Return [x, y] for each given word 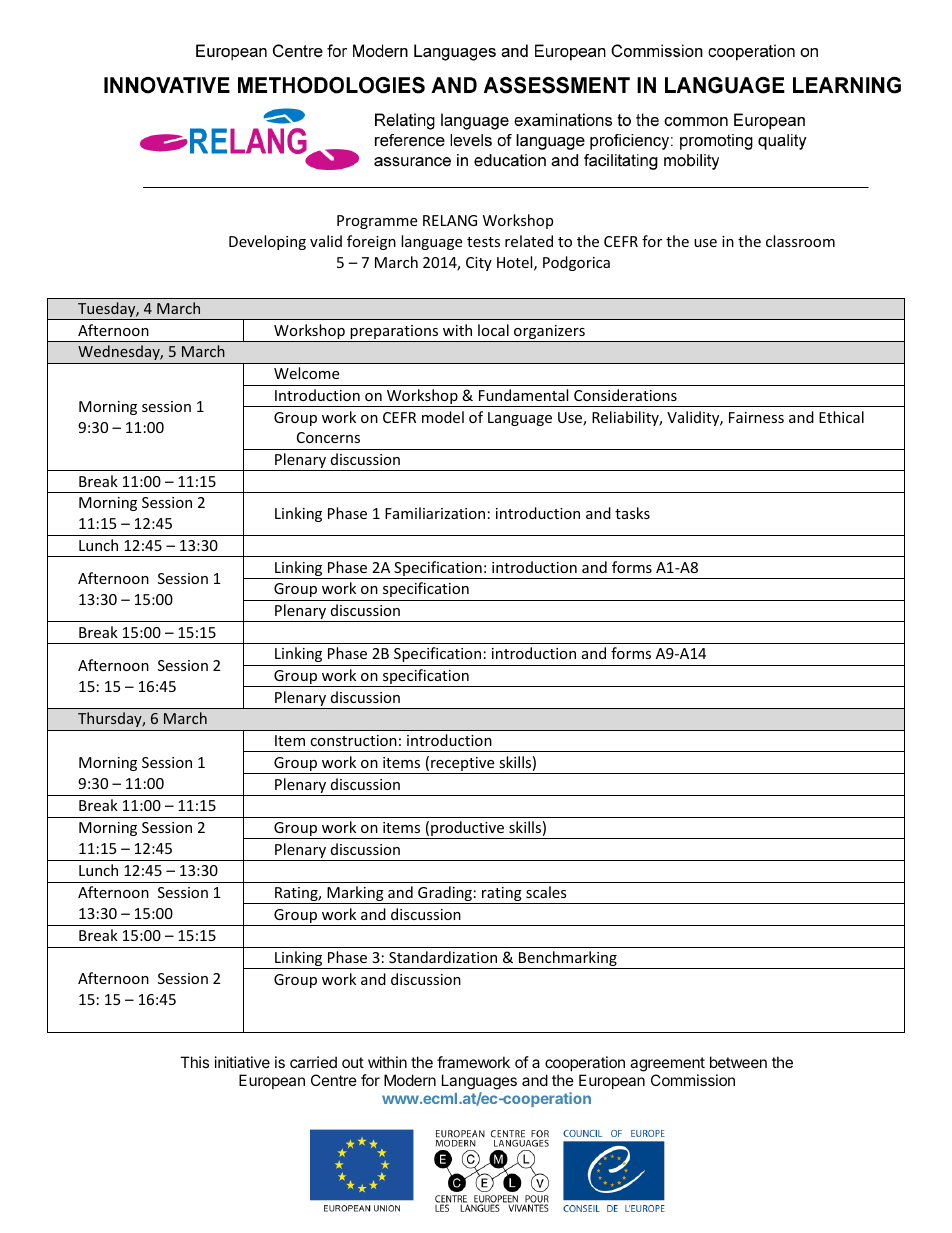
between [738, 1062]
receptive [463, 765]
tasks [632, 513]
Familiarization [435, 513]
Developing [267, 242]
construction [353, 740]
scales [546, 892]
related [529, 241]
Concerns [328, 437]
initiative [242, 1062]
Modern [410, 1080]
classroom [800, 241]
